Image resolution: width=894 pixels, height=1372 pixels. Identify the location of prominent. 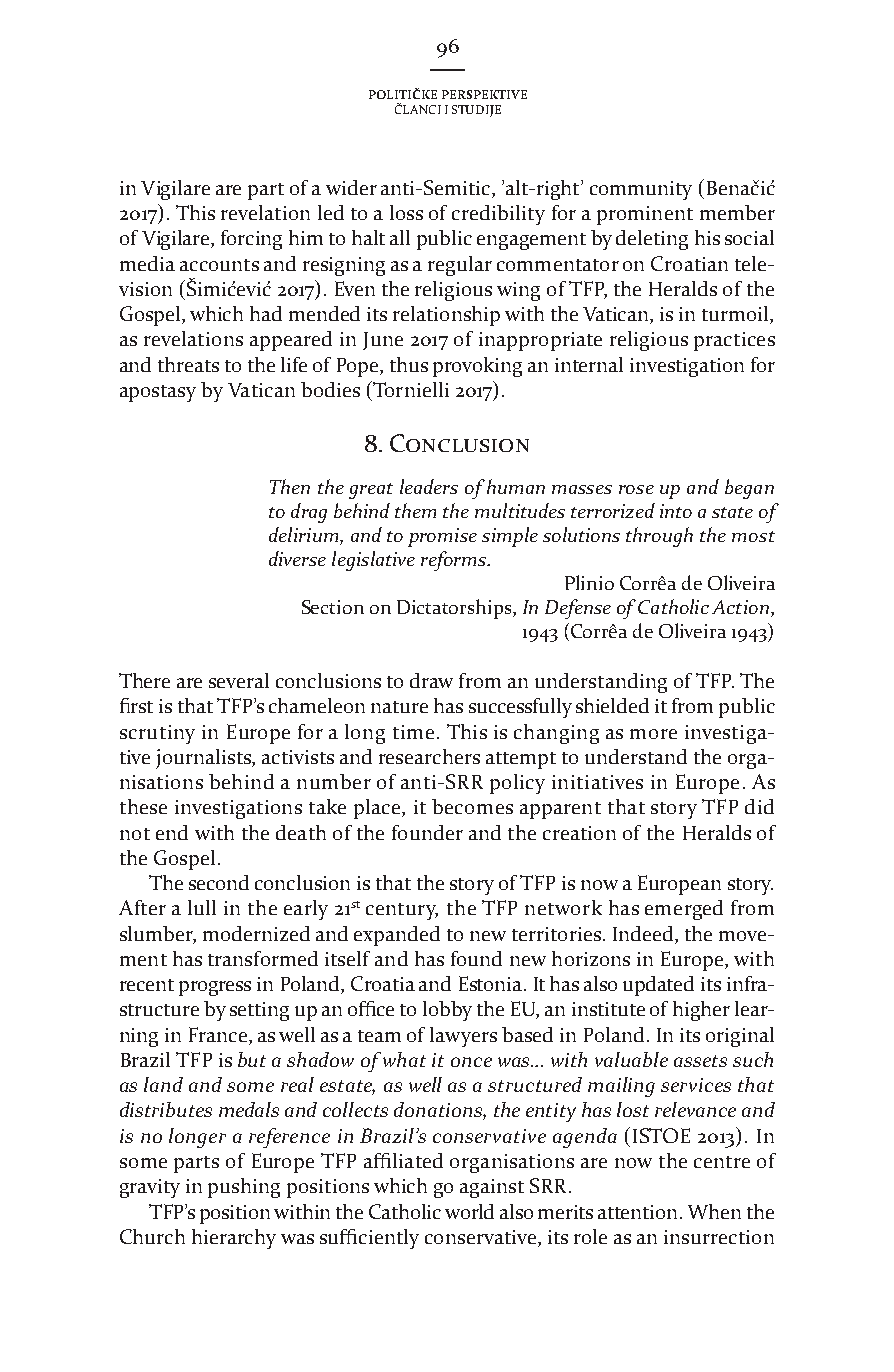
(645, 215).
